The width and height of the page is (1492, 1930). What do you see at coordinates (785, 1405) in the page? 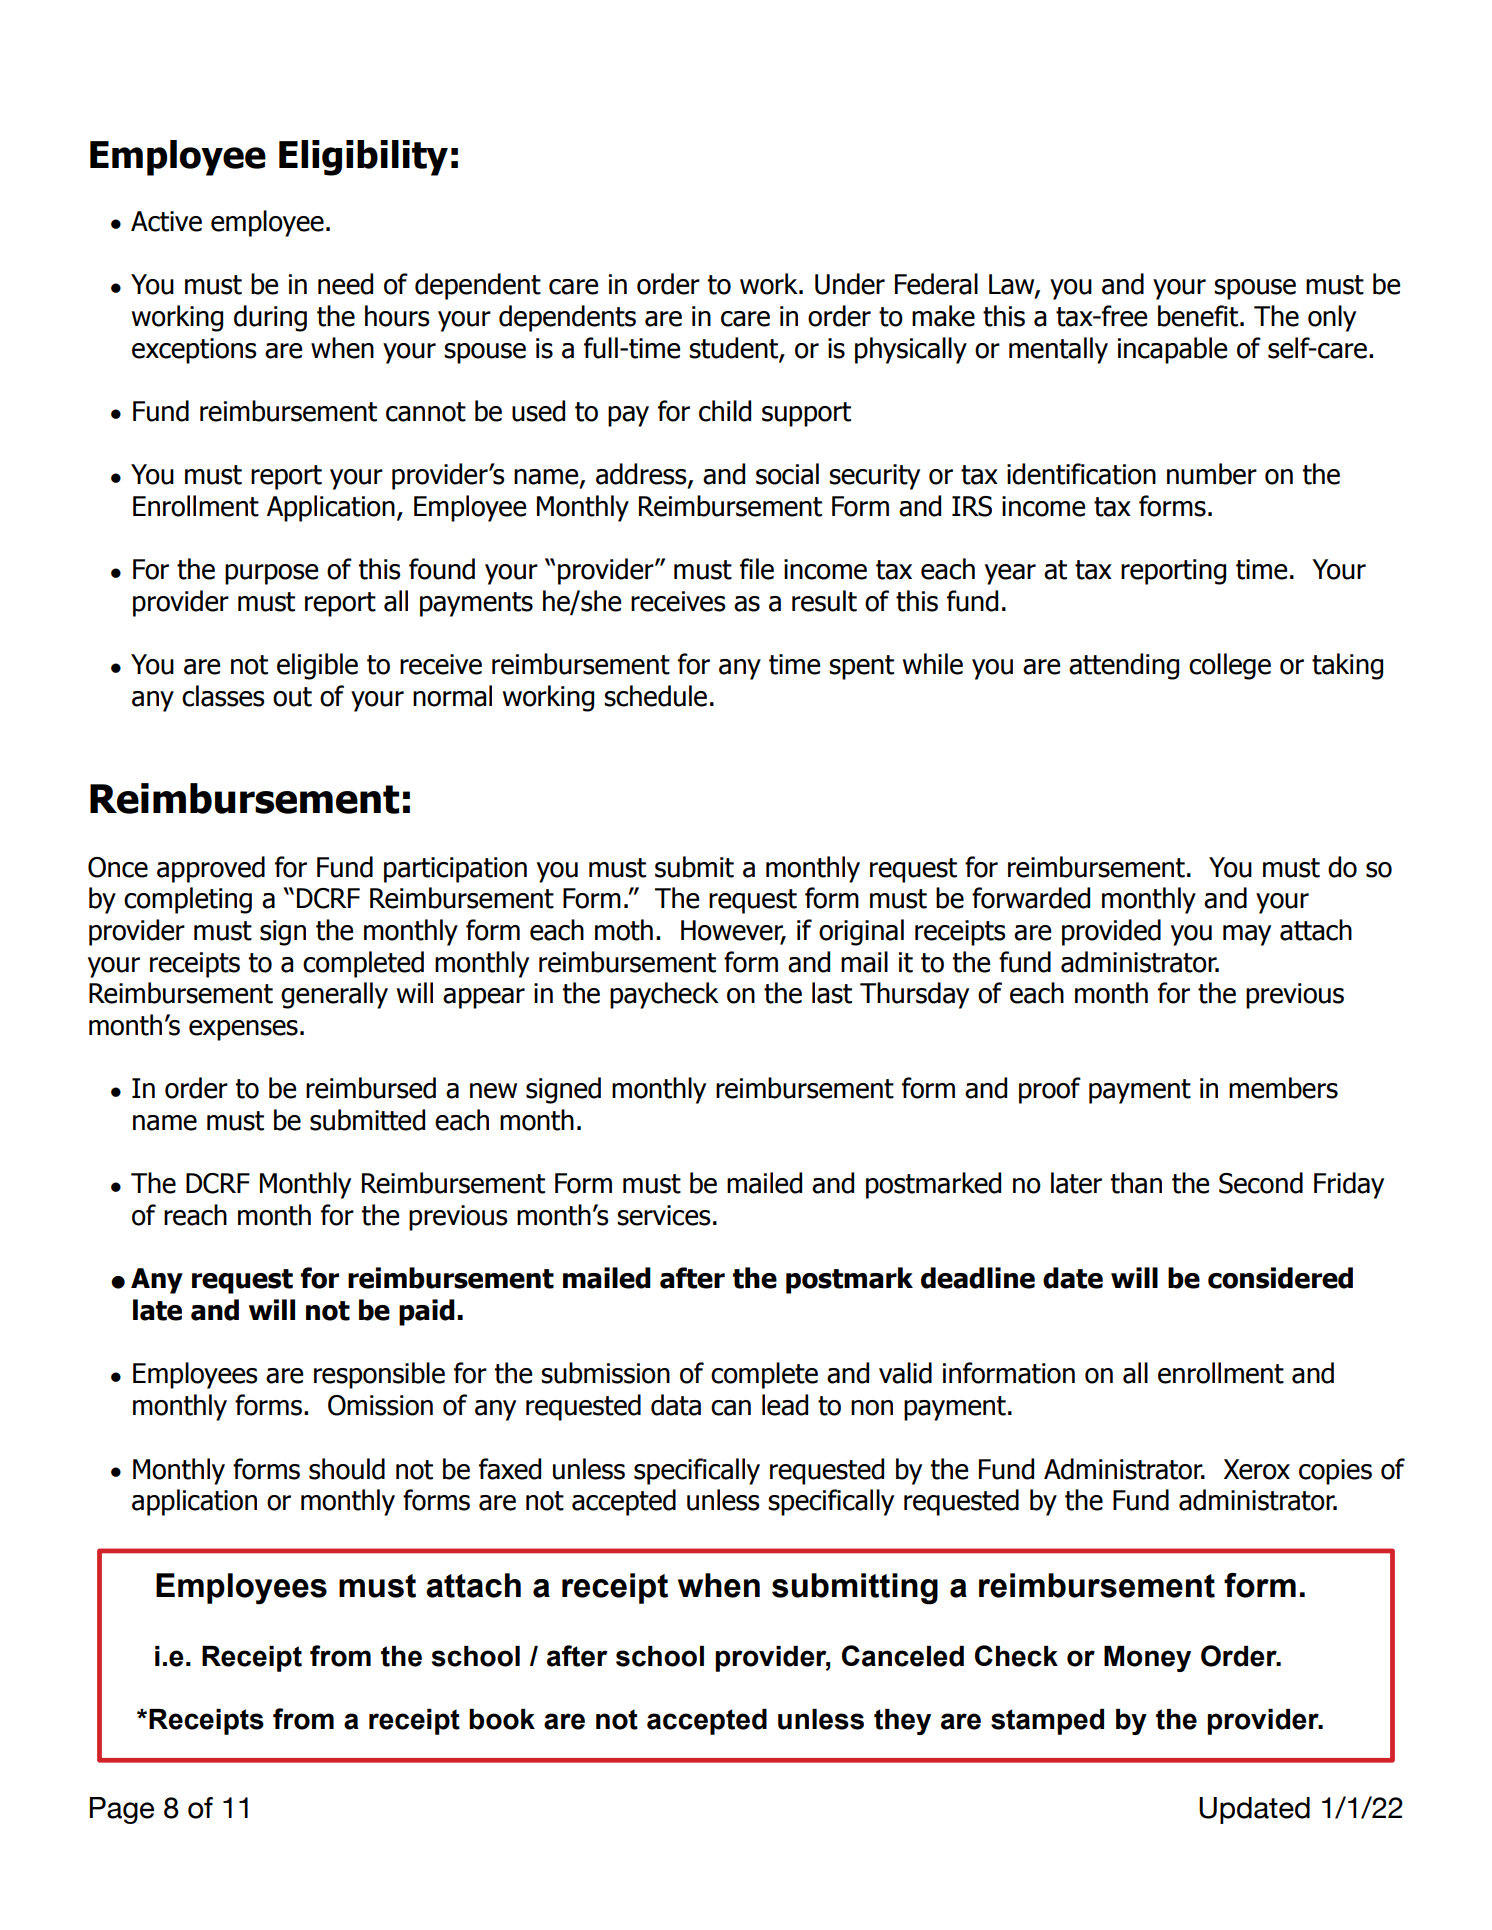
I see `lead` at bounding box center [785, 1405].
